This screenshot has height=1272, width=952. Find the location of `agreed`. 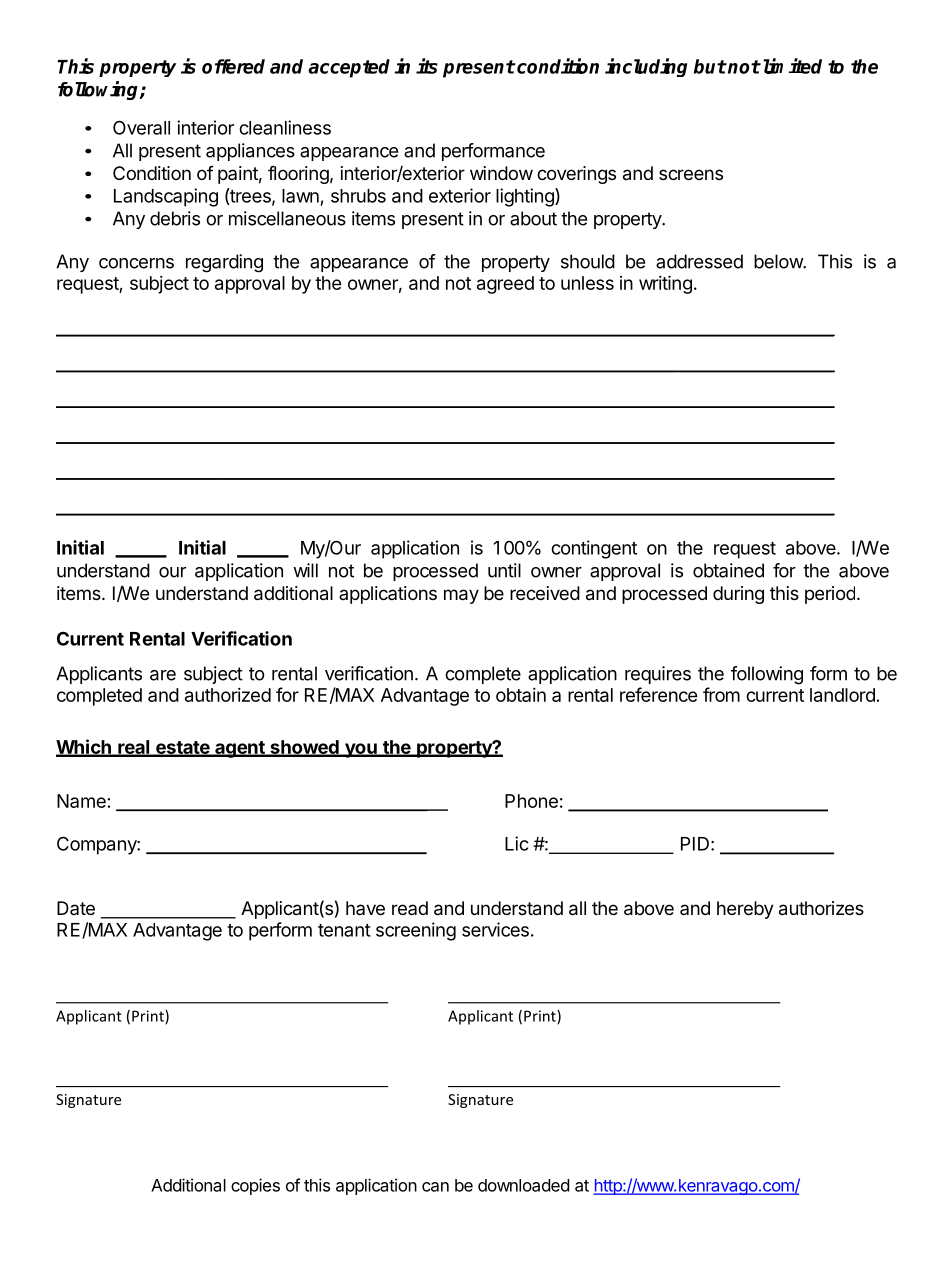

agreed is located at coordinates (505, 285).
